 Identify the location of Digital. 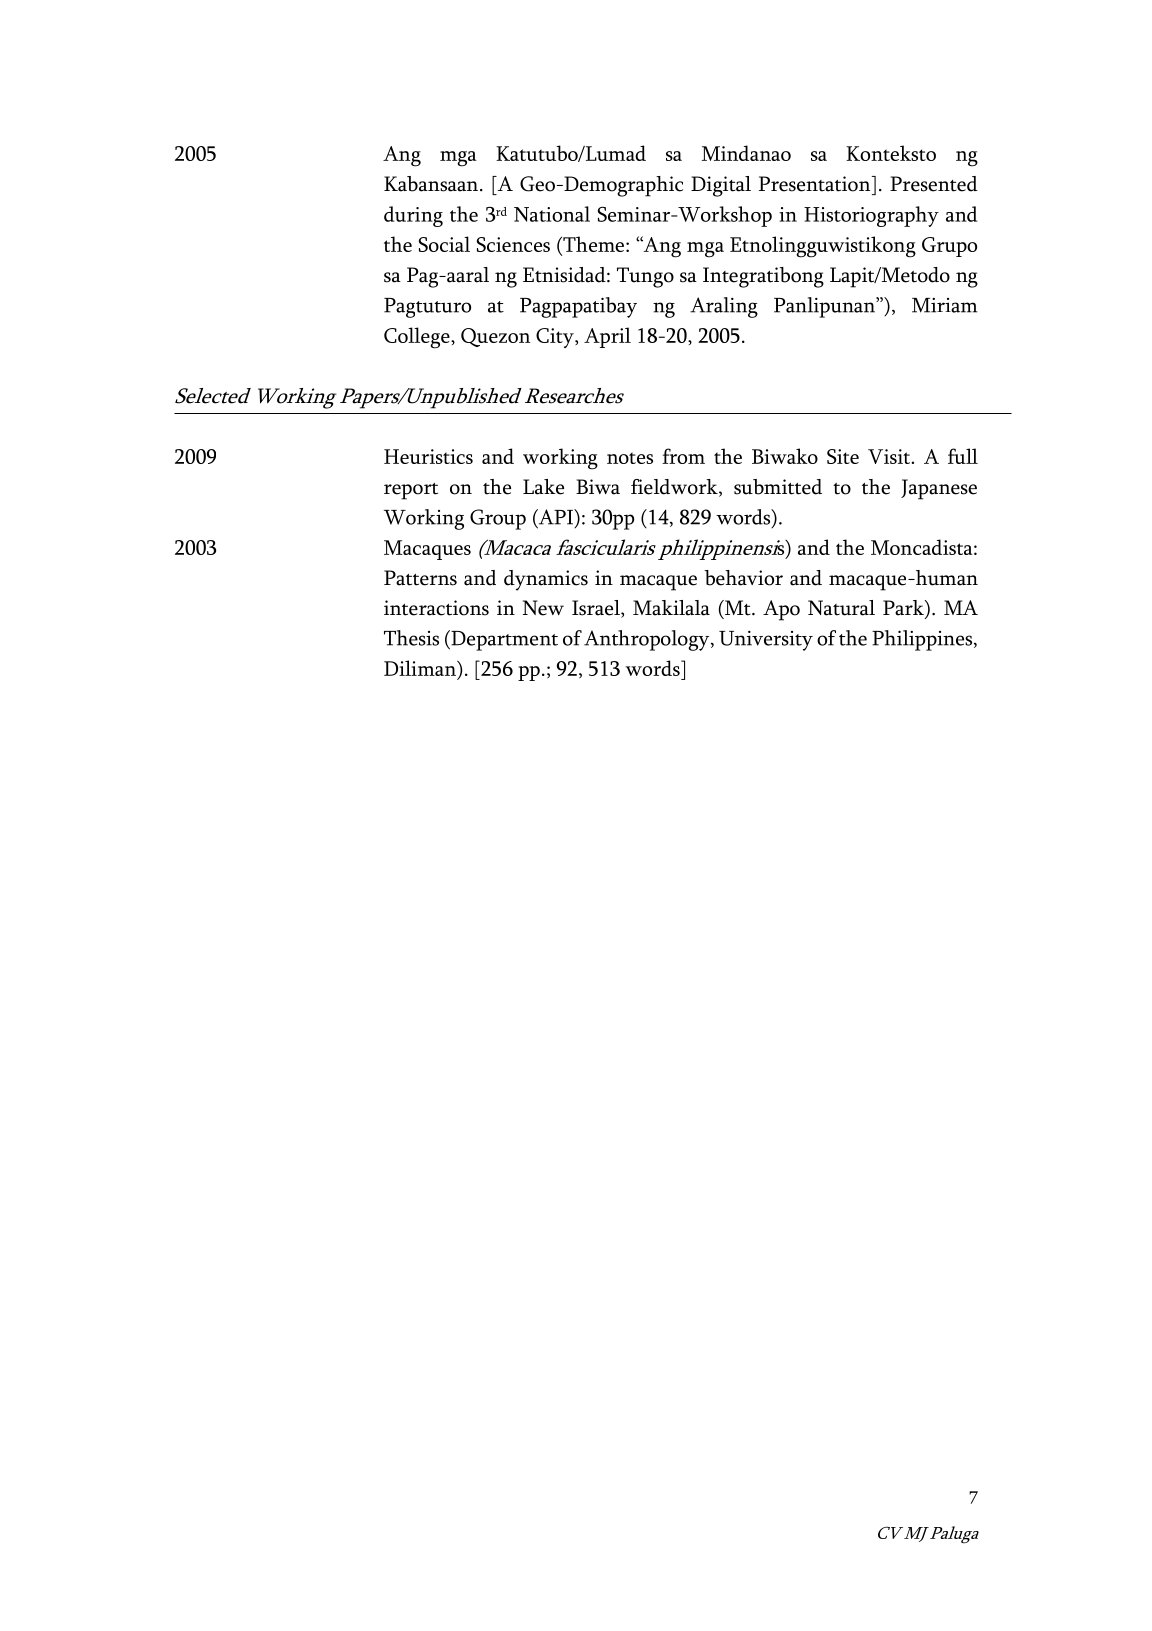
(721, 186).
